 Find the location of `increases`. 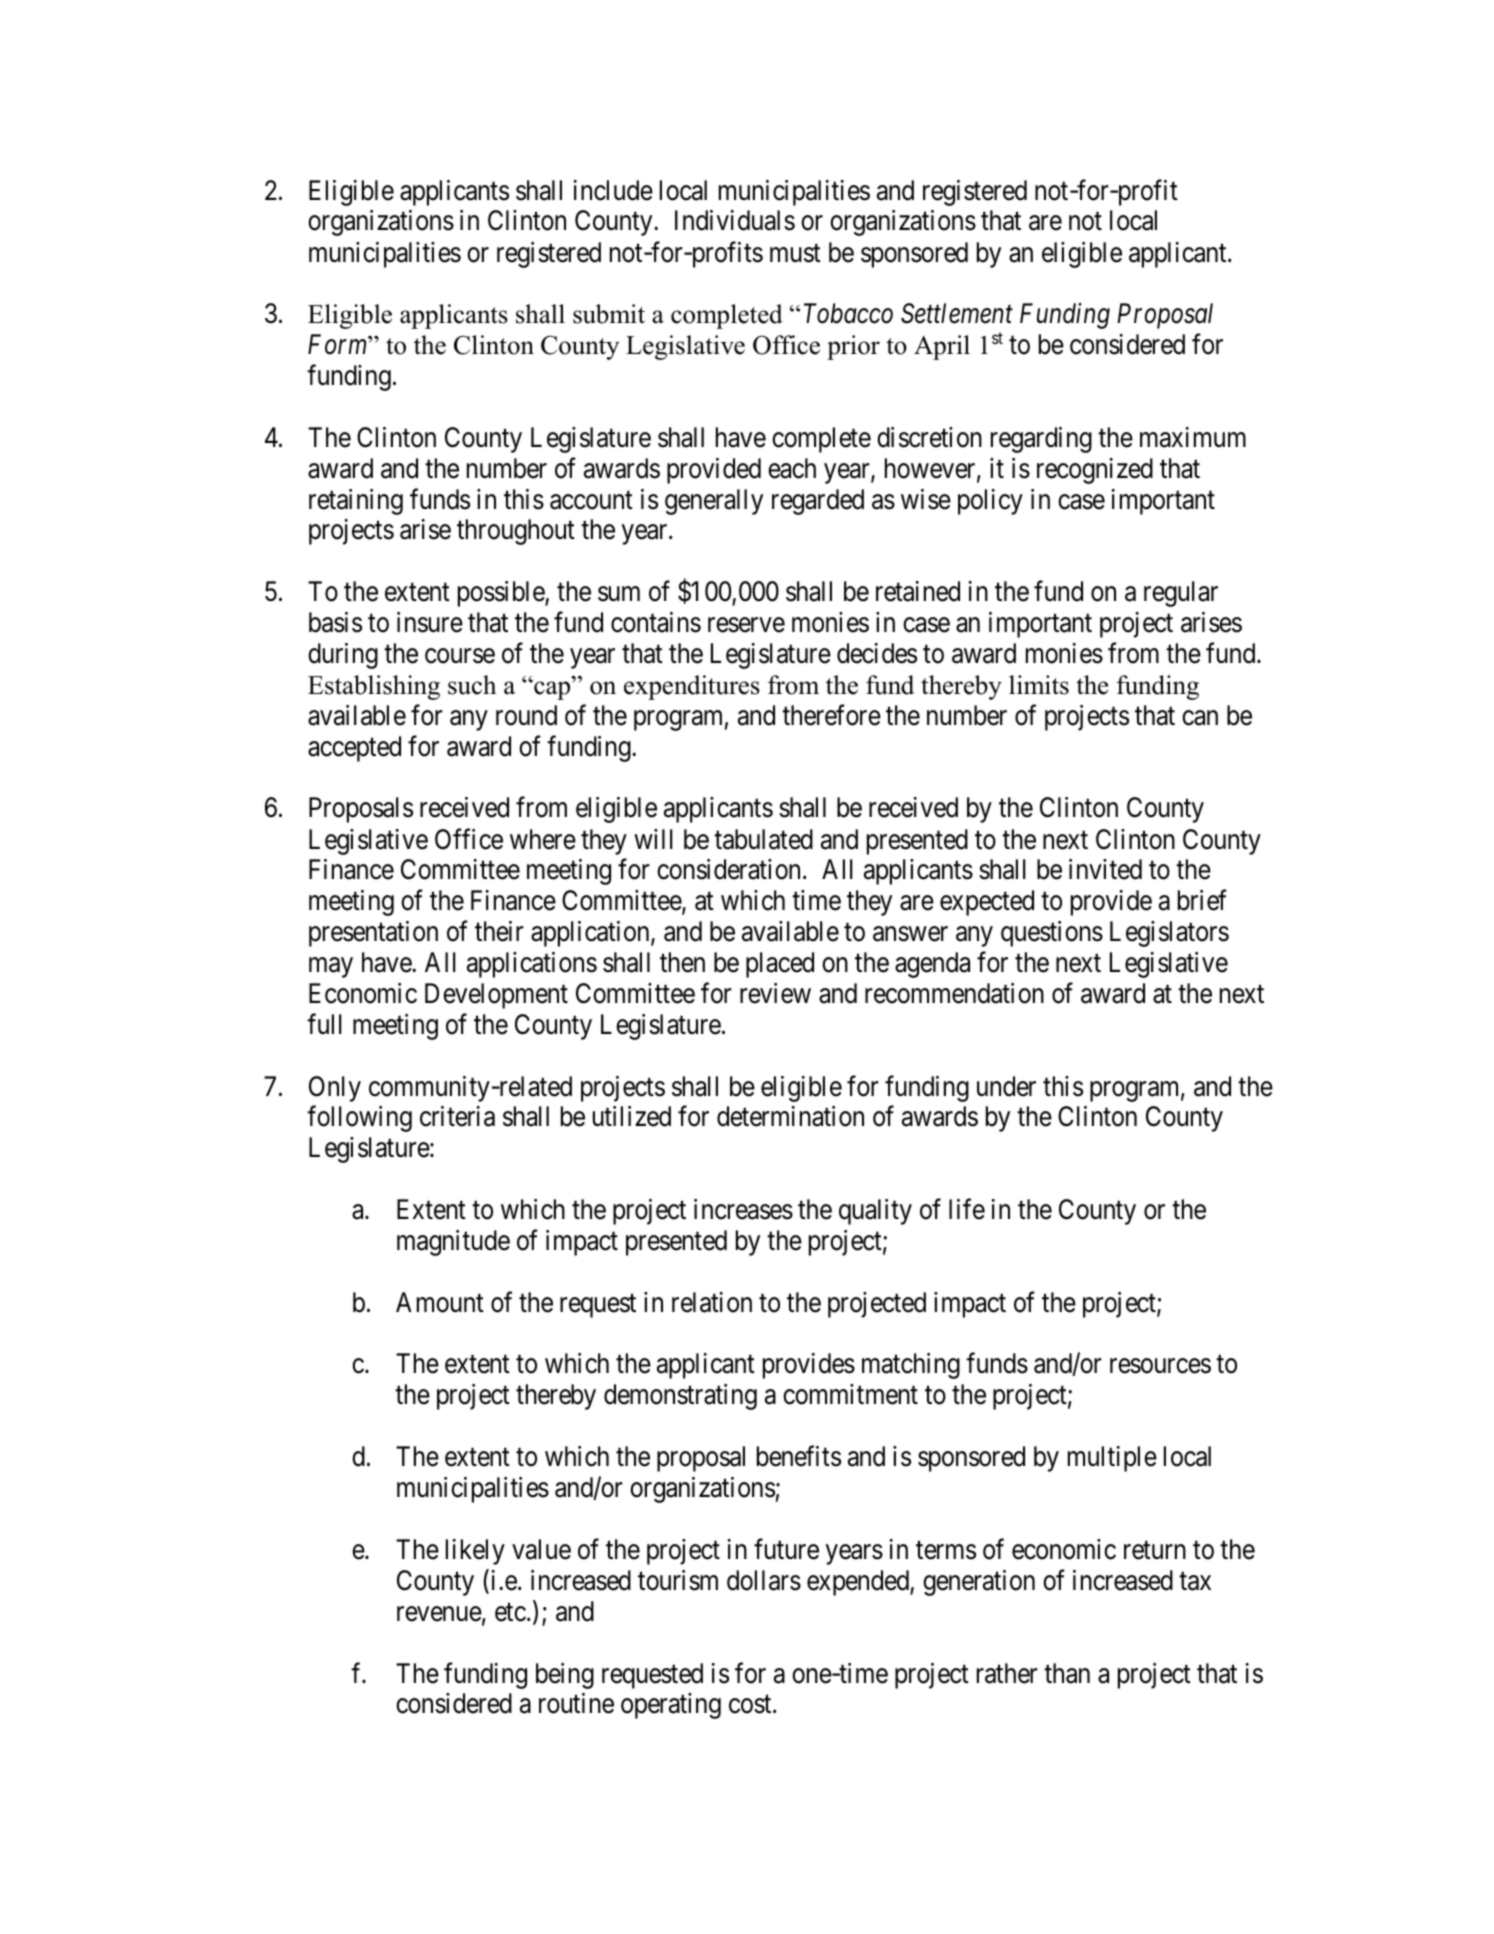

increases is located at coordinates (743, 1209).
